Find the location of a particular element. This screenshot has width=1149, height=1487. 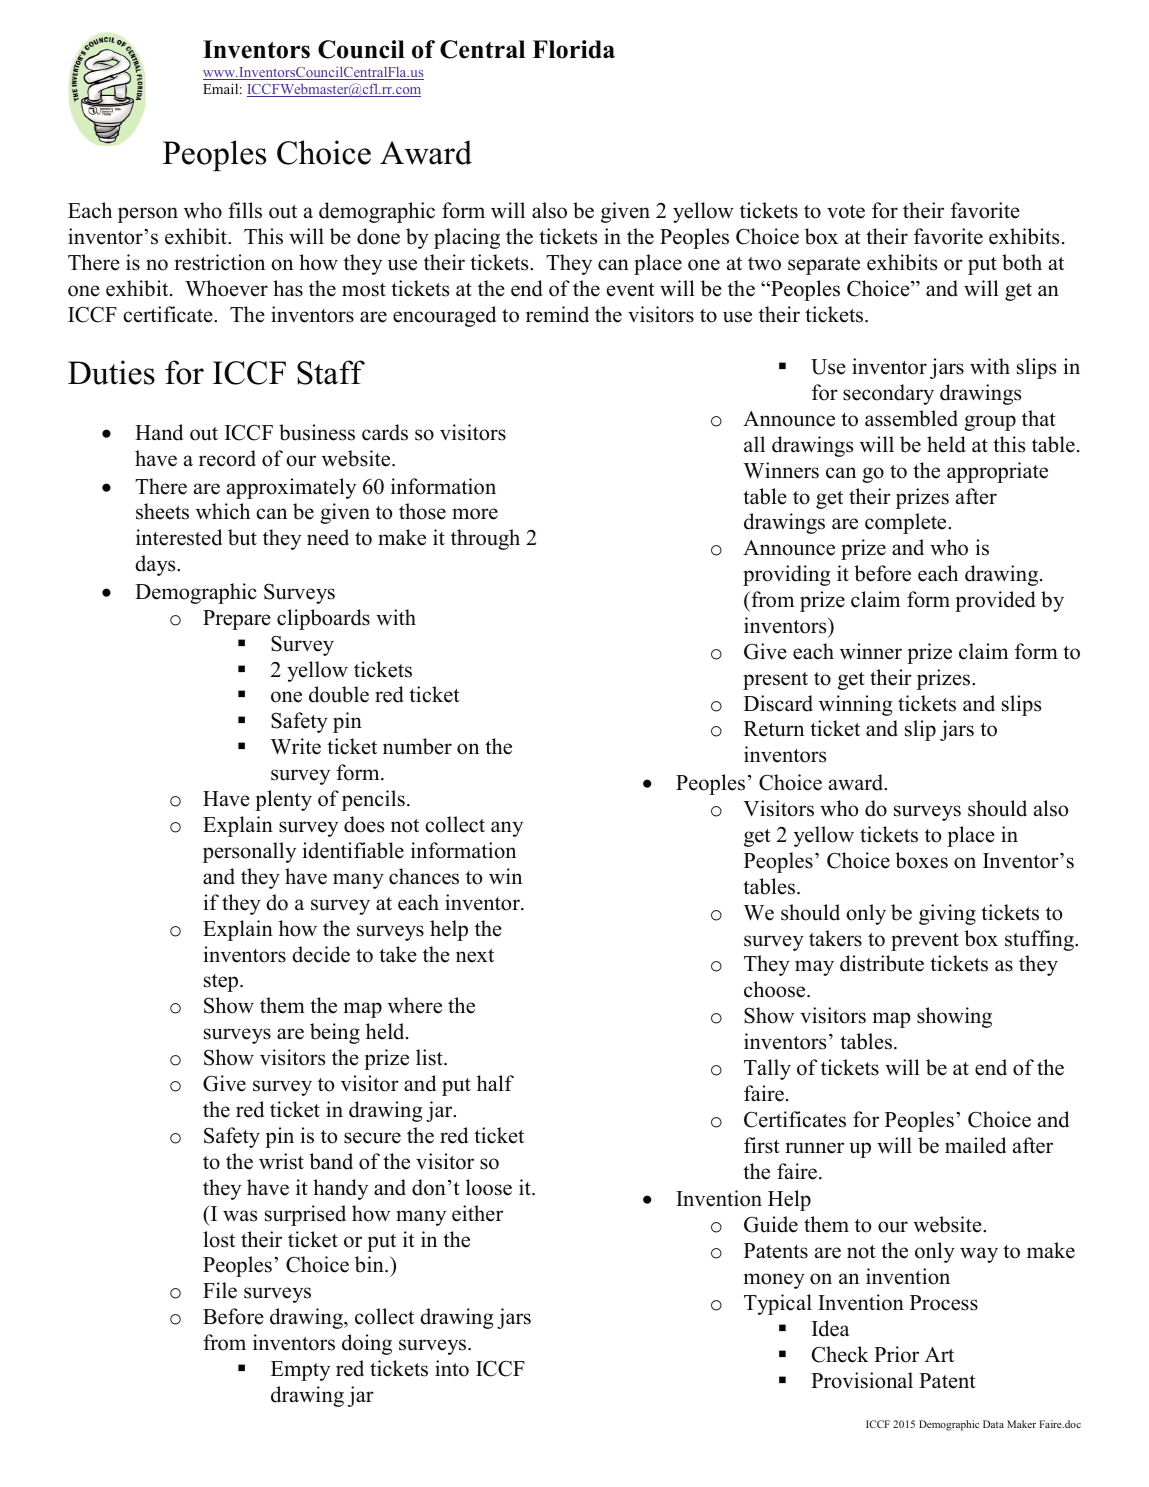

Empty is located at coordinates (300, 1371).
